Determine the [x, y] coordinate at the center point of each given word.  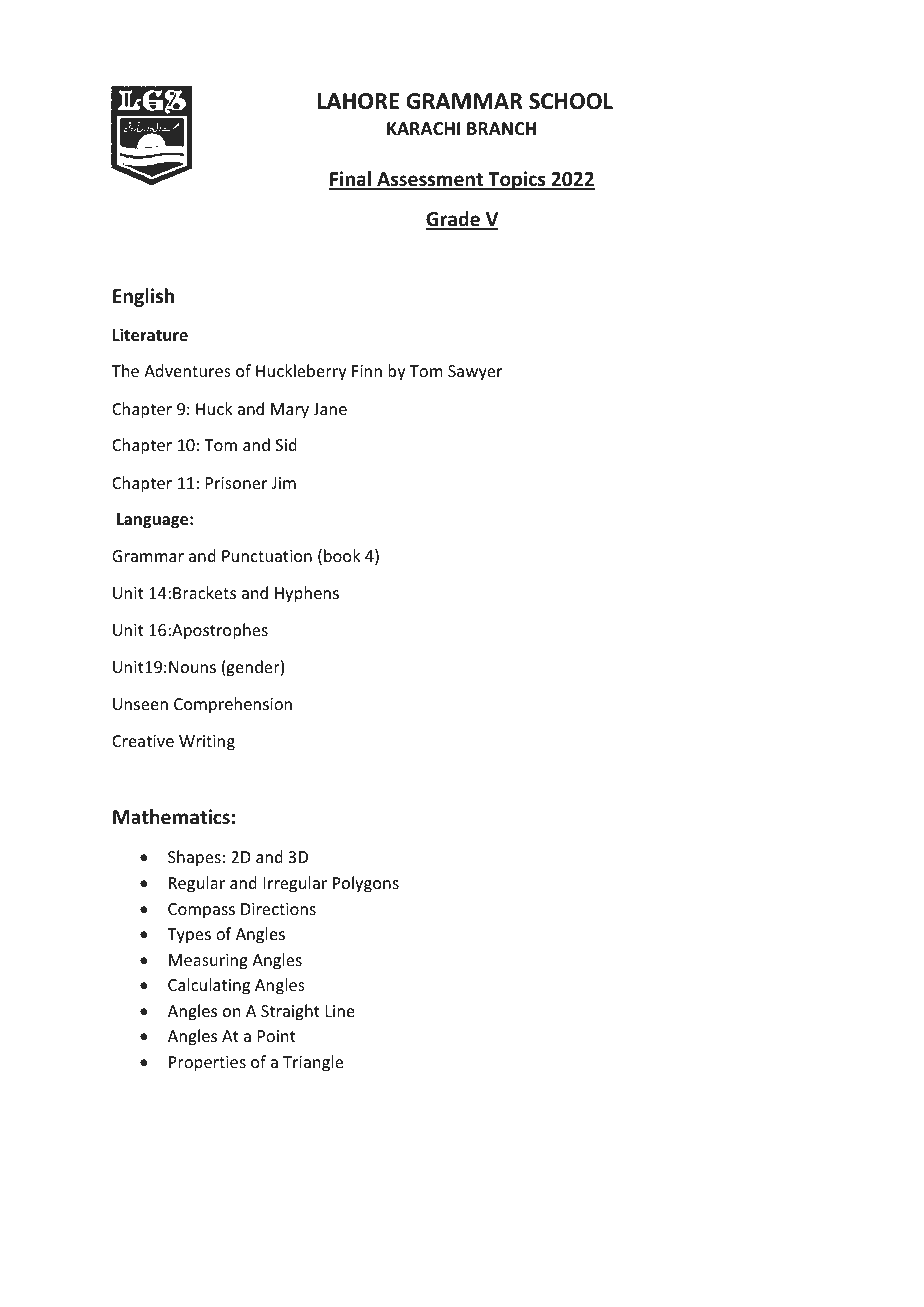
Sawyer [475, 373]
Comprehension [233, 705]
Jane [330, 409]
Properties [207, 1064]
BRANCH [501, 128]
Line [340, 1011]
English [143, 297]
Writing [207, 743]
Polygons [366, 884]
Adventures [187, 370]
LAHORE [358, 101]
